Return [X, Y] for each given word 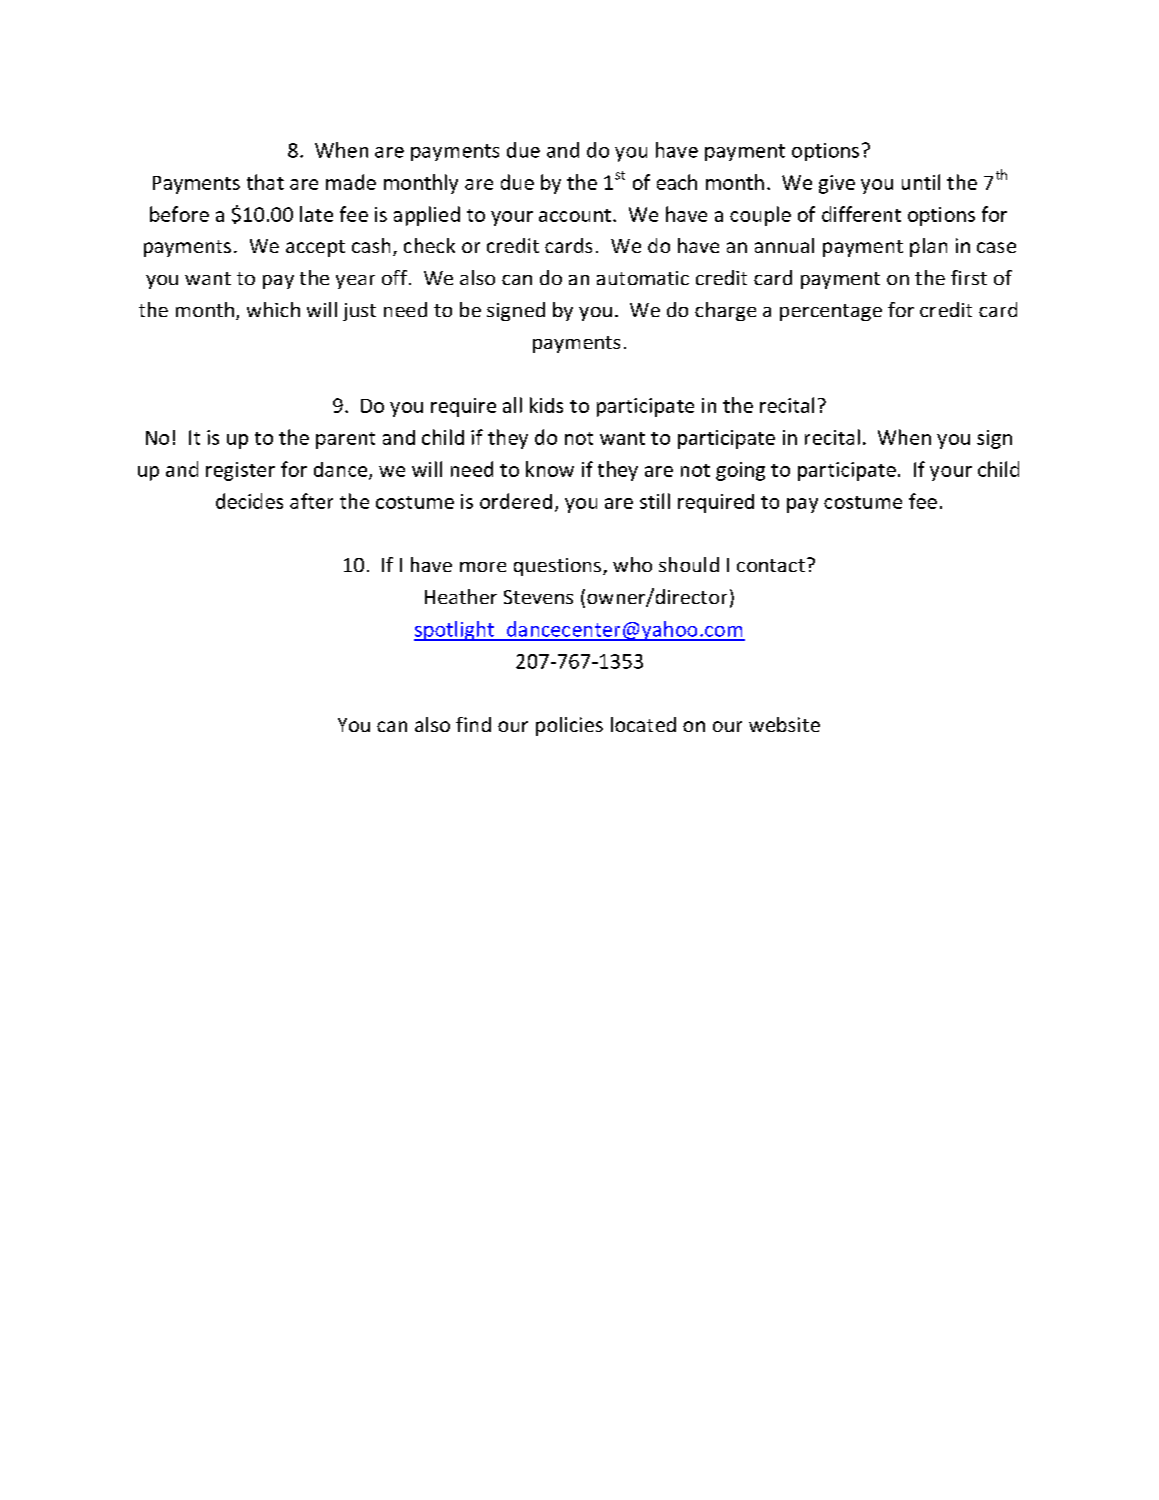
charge [725, 311]
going [740, 471]
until [921, 182]
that [265, 182]
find [473, 724]
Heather [461, 596]
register [240, 471]
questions [557, 567]
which [273, 309]
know [550, 469]
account [575, 215]
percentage [831, 312]
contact [771, 565]
